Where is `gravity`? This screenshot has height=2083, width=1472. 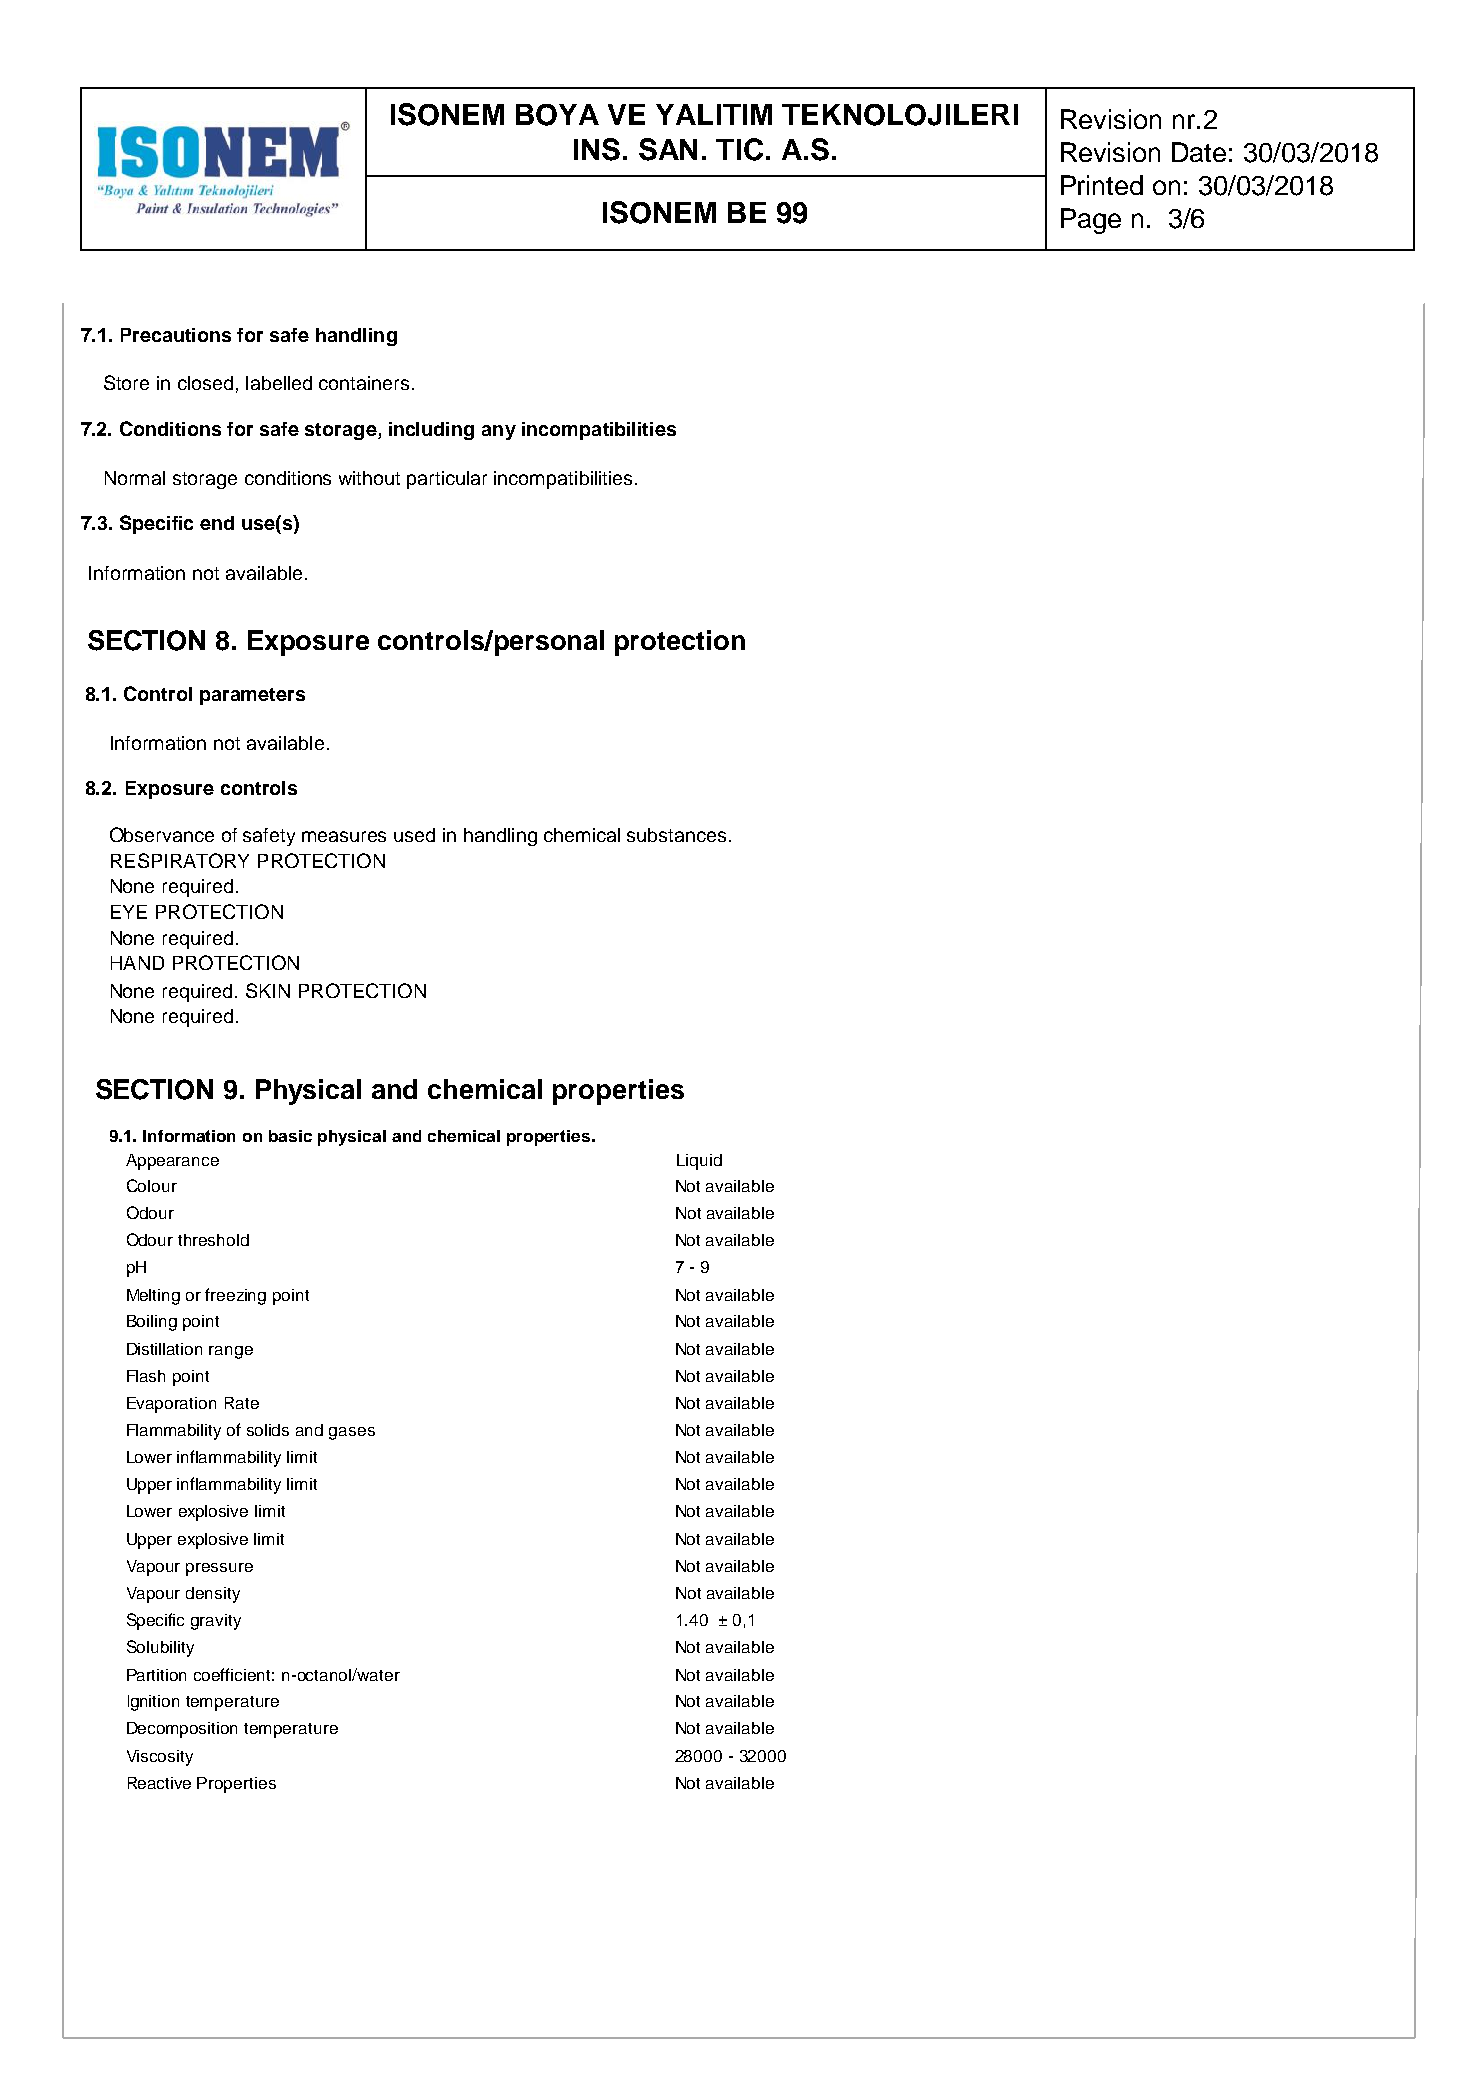
gravity is located at coordinates (216, 1622).
